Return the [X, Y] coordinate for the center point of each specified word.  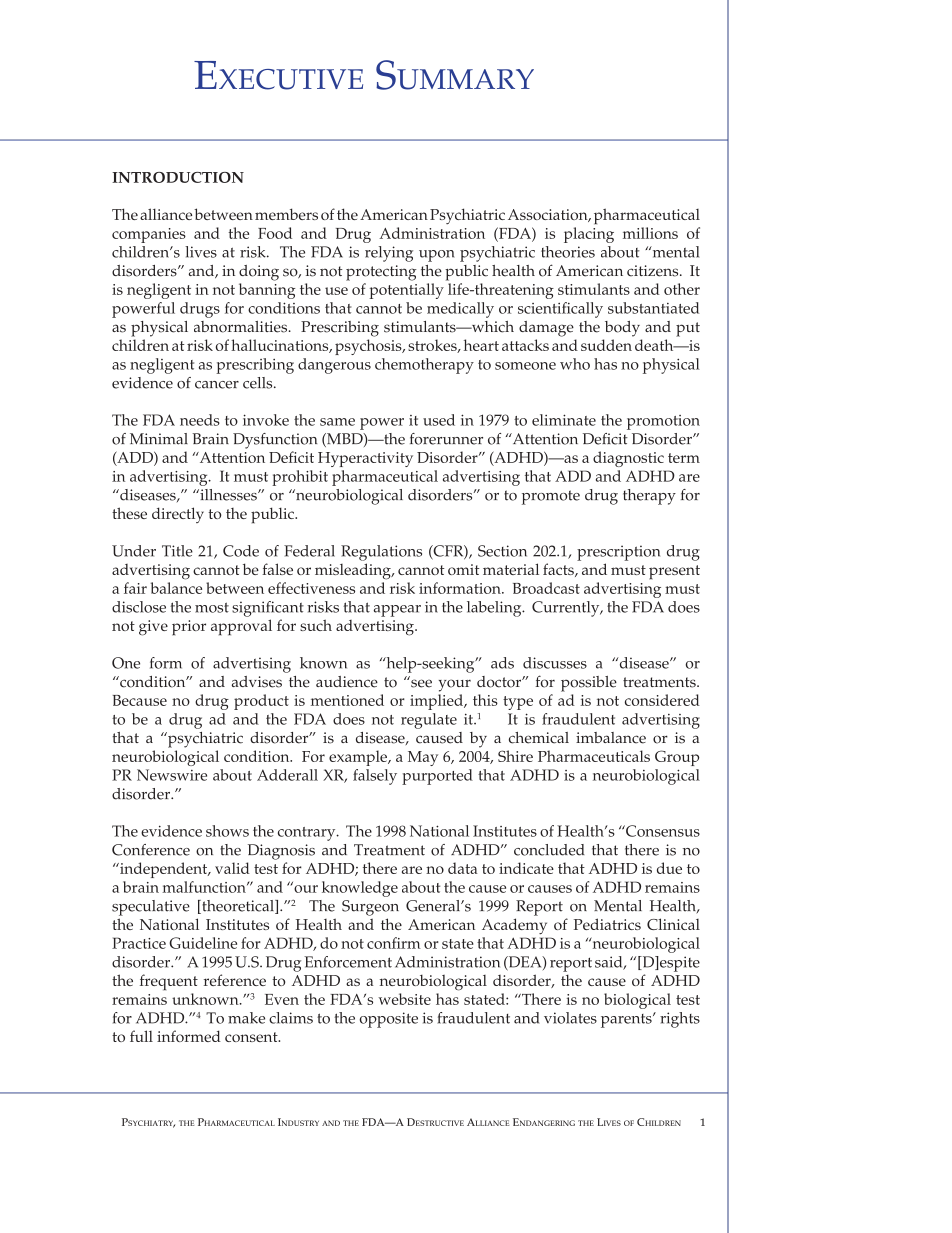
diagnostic [628, 459]
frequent [169, 982]
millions [650, 233]
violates [570, 1018]
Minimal [159, 439]
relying [389, 254]
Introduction [178, 177]
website [404, 999]
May [423, 758]
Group [677, 758]
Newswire [172, 775]
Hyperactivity [365, 459]
